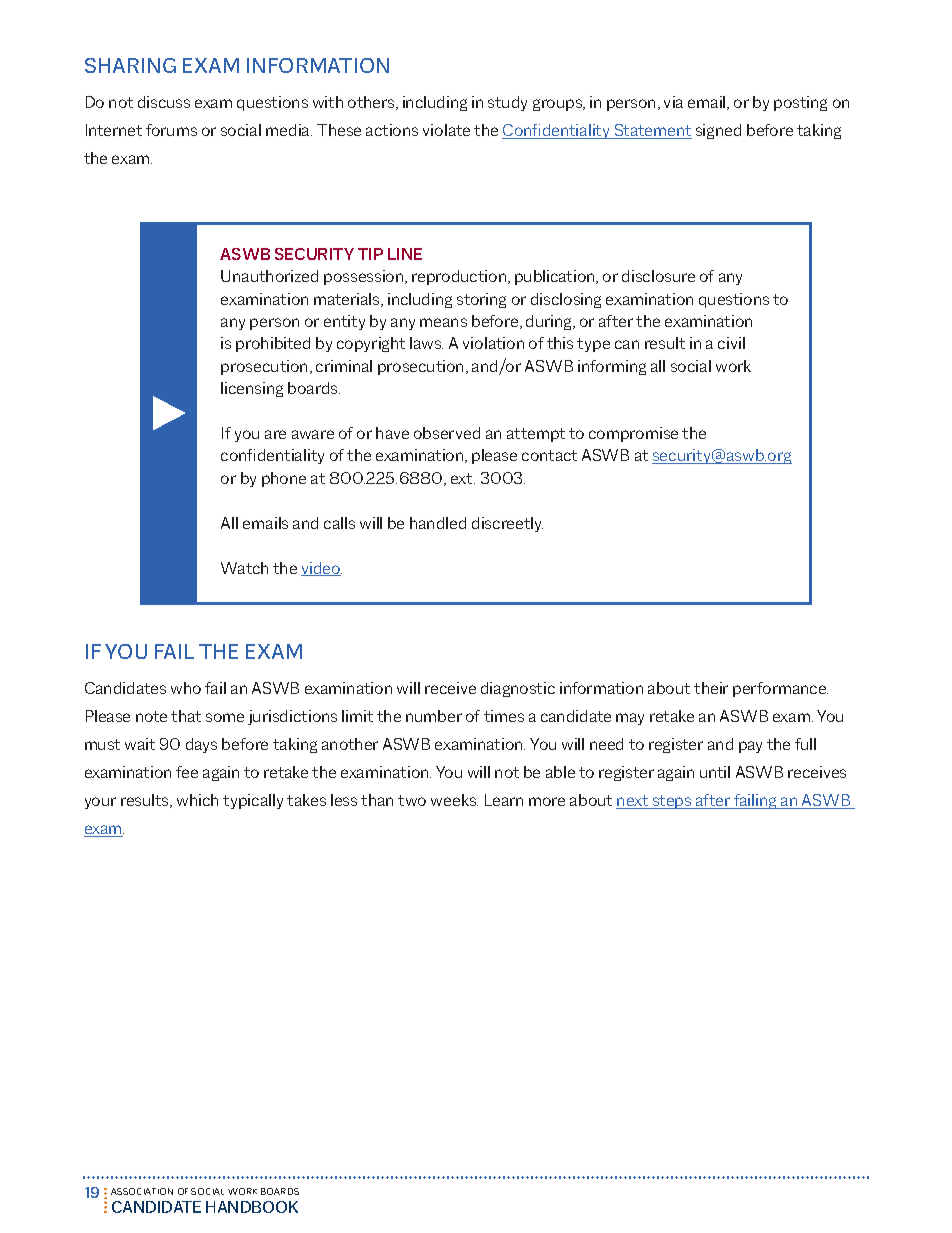  Describe the element at coordinates (672, 802) in the page. I see `steps` at that location.
